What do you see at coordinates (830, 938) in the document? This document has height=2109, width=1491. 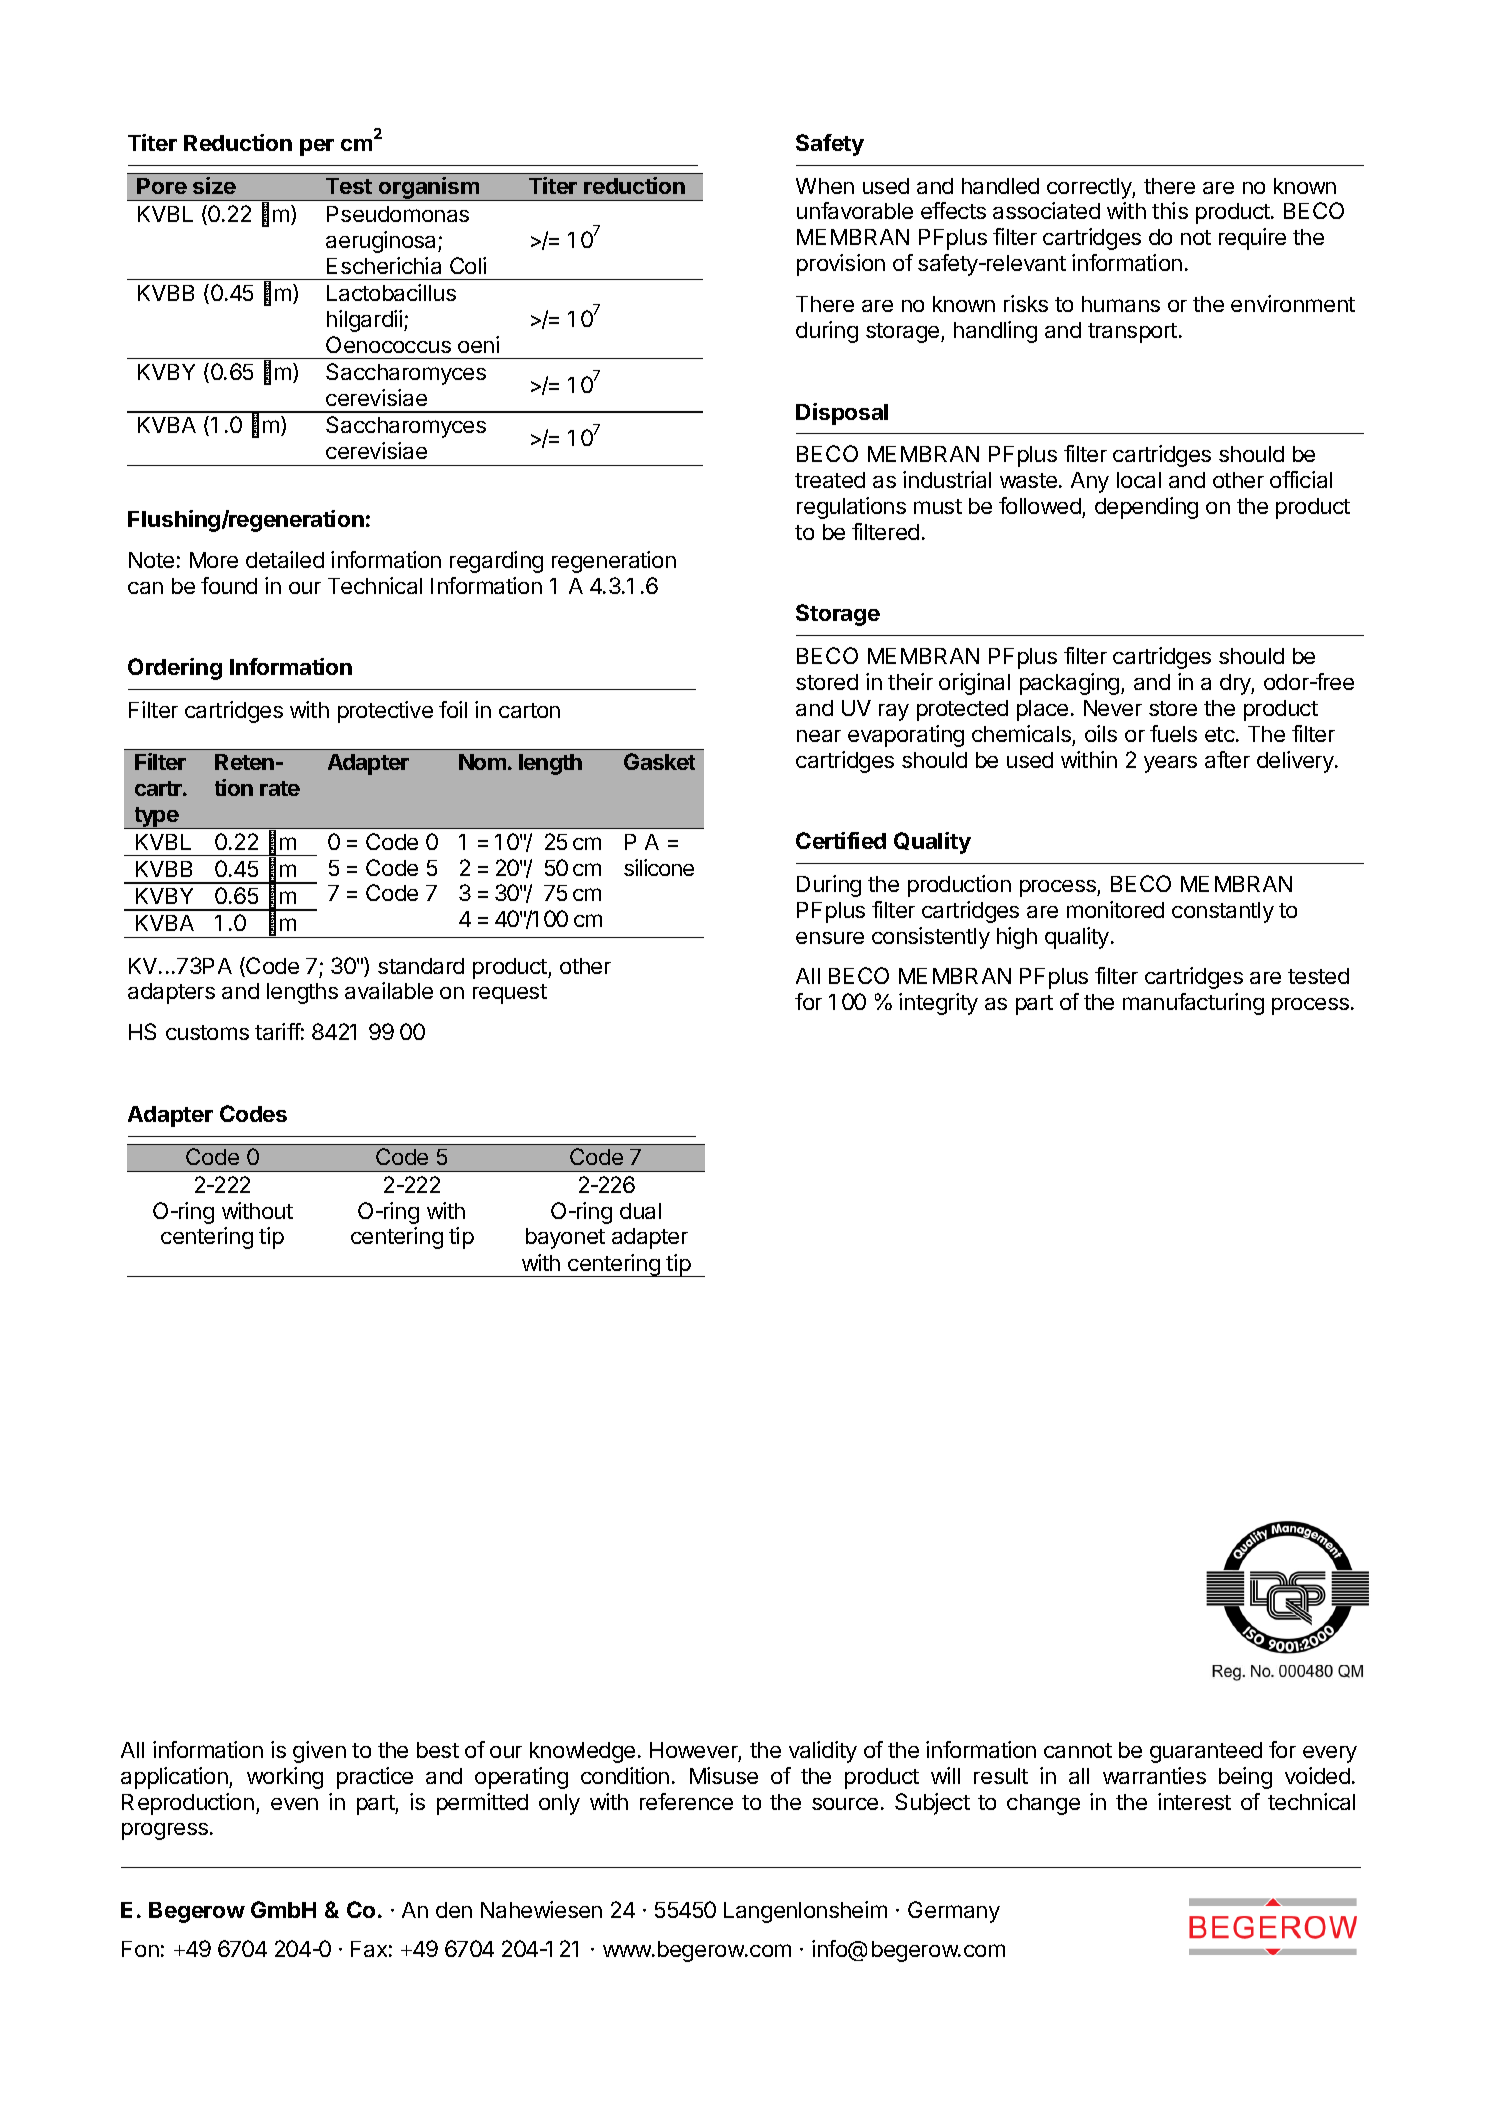 I see `ensure` at bounding box center [830, 938].
